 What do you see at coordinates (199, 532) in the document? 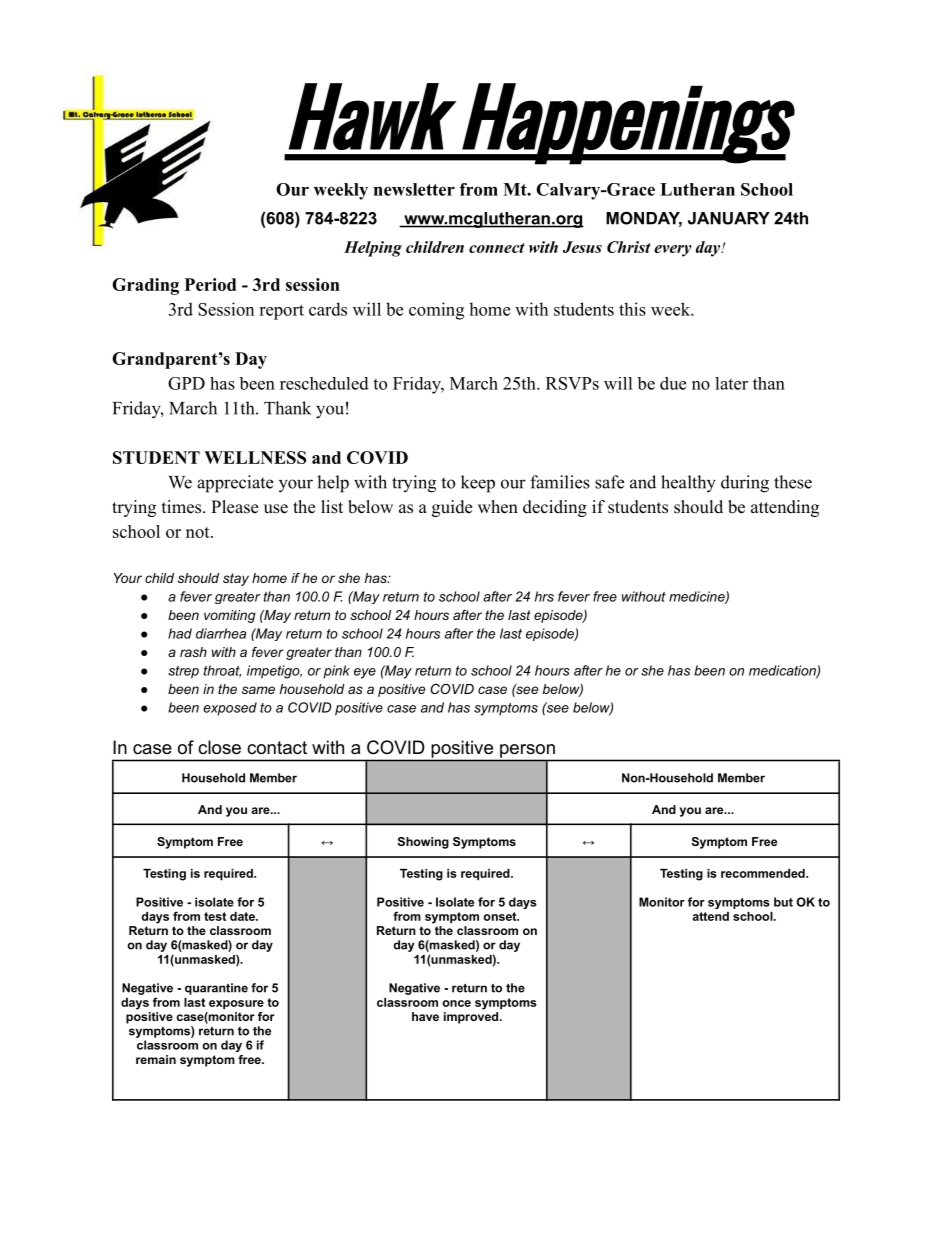
I see `not` at bounding box center [199, 532].
